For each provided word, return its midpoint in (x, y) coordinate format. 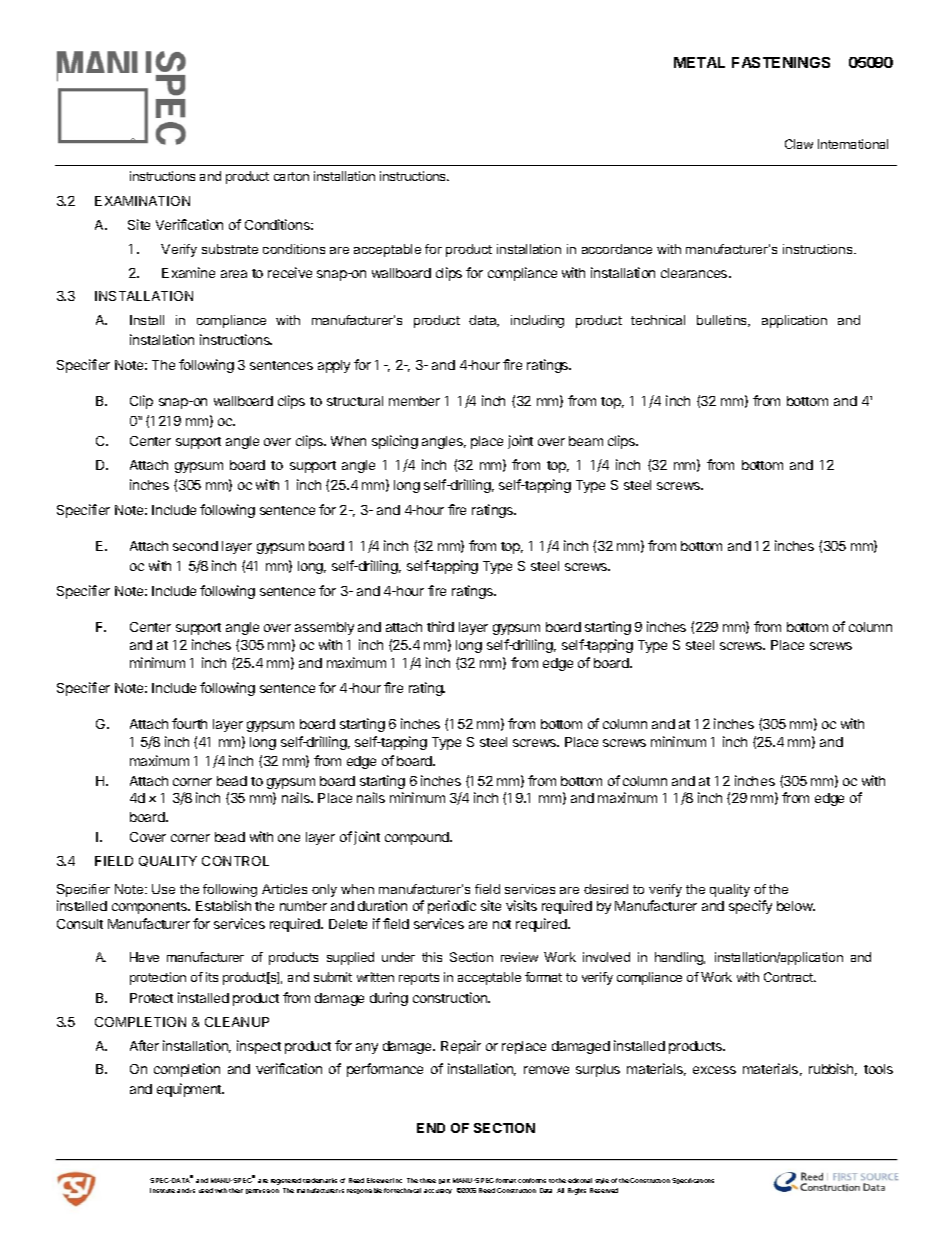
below (796, 906)
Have (144, 957)
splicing (395, 442)
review (519, 957)
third (440, 626)
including (537, 321)
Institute (162, 1190)
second (195, 546)
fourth (189, 723)
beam (586, 441)
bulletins (723, 321)
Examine (188, 272)
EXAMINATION (142, 201)
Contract (789, 977)
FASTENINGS (781, 62)
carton (291, 176)
